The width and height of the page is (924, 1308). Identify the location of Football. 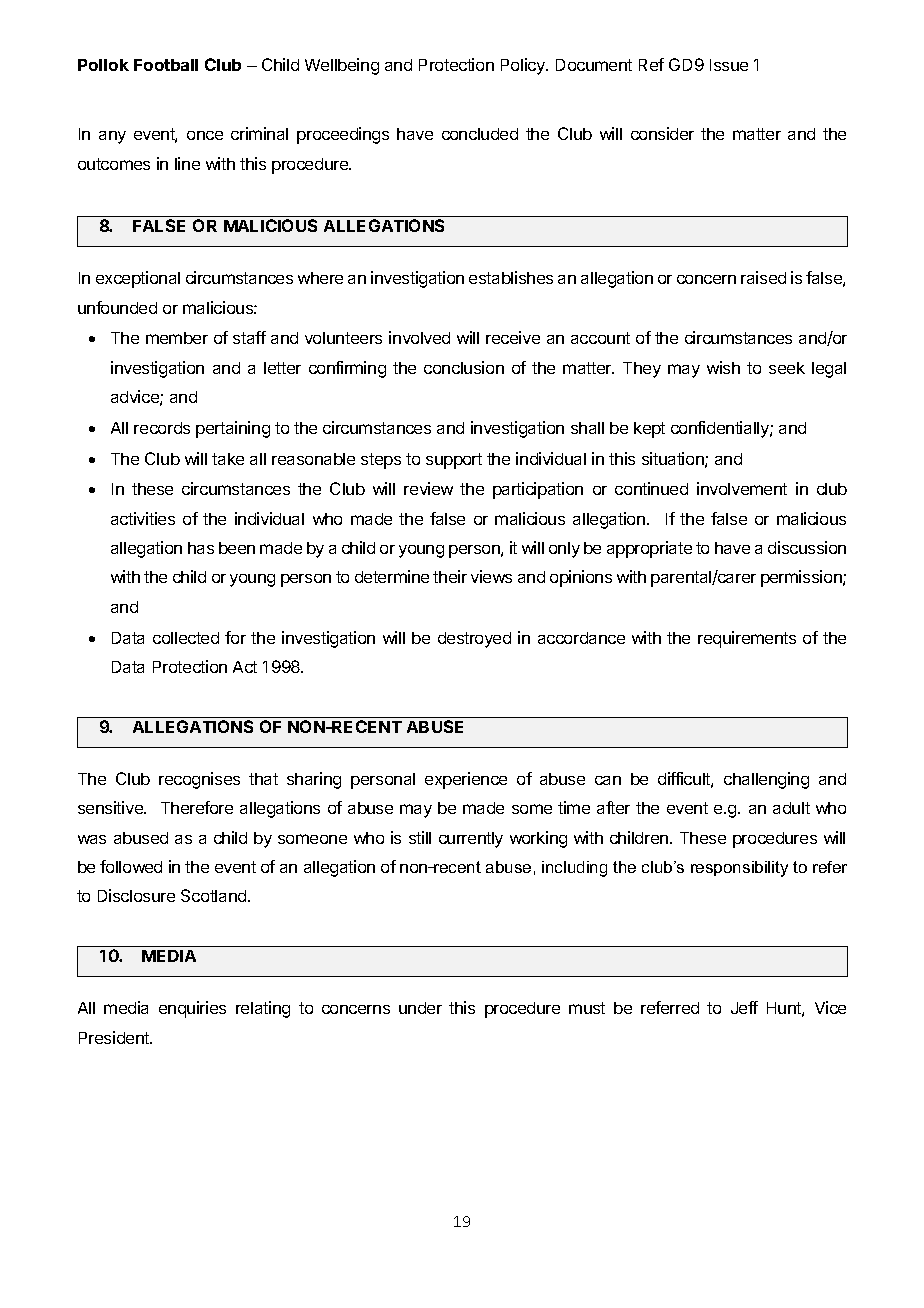
(166, 65).
